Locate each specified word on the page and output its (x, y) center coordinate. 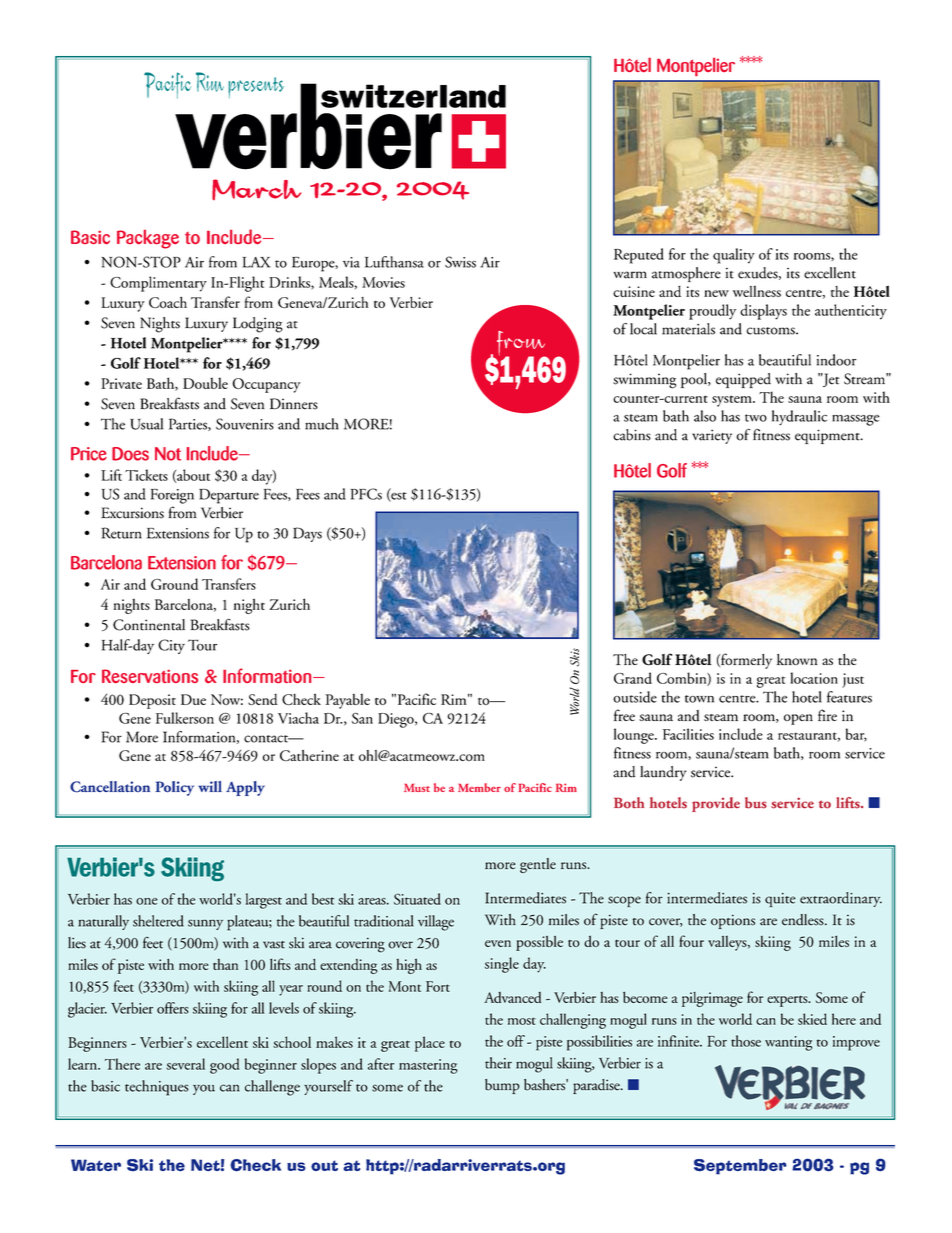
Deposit (152, 701)
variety (712, 436)
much (322, 424)
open (798, 719)
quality (734, 256)
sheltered (158, 921)
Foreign (172, 496)
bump (502, 1086)
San (362, 718)
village (436, 923)
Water (96, 1165)
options (733, 921)
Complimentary (158, 284)
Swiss (460, 262)
